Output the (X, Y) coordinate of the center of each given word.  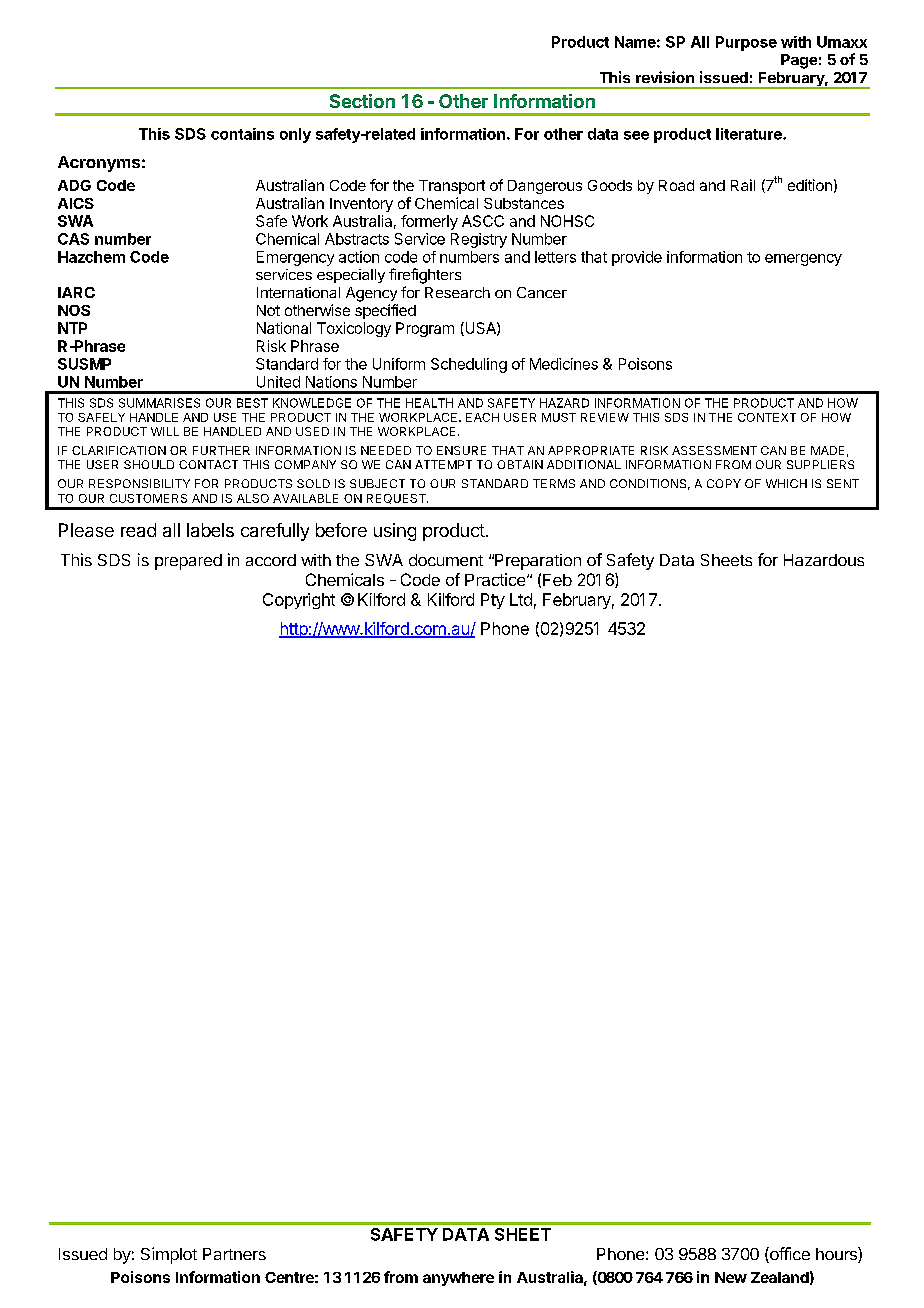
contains (242, 134)
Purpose (746, 43)
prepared (188, 562)
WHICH (786, 483)
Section (362, 101)
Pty (493, 601)
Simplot (169, 1255)
